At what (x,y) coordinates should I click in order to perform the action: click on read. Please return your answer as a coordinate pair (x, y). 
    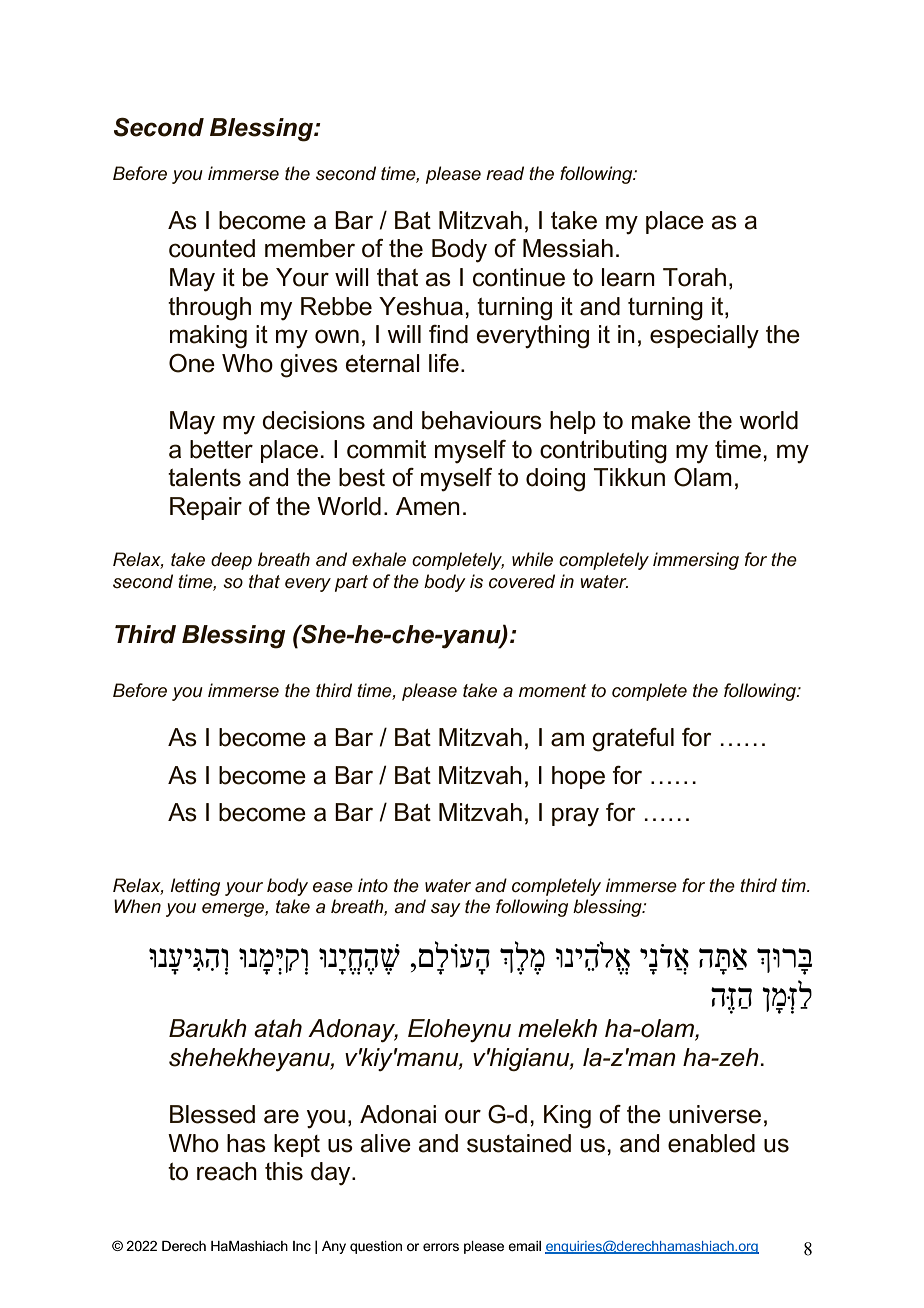
    Looking at the image, I should click on (505, 173).
